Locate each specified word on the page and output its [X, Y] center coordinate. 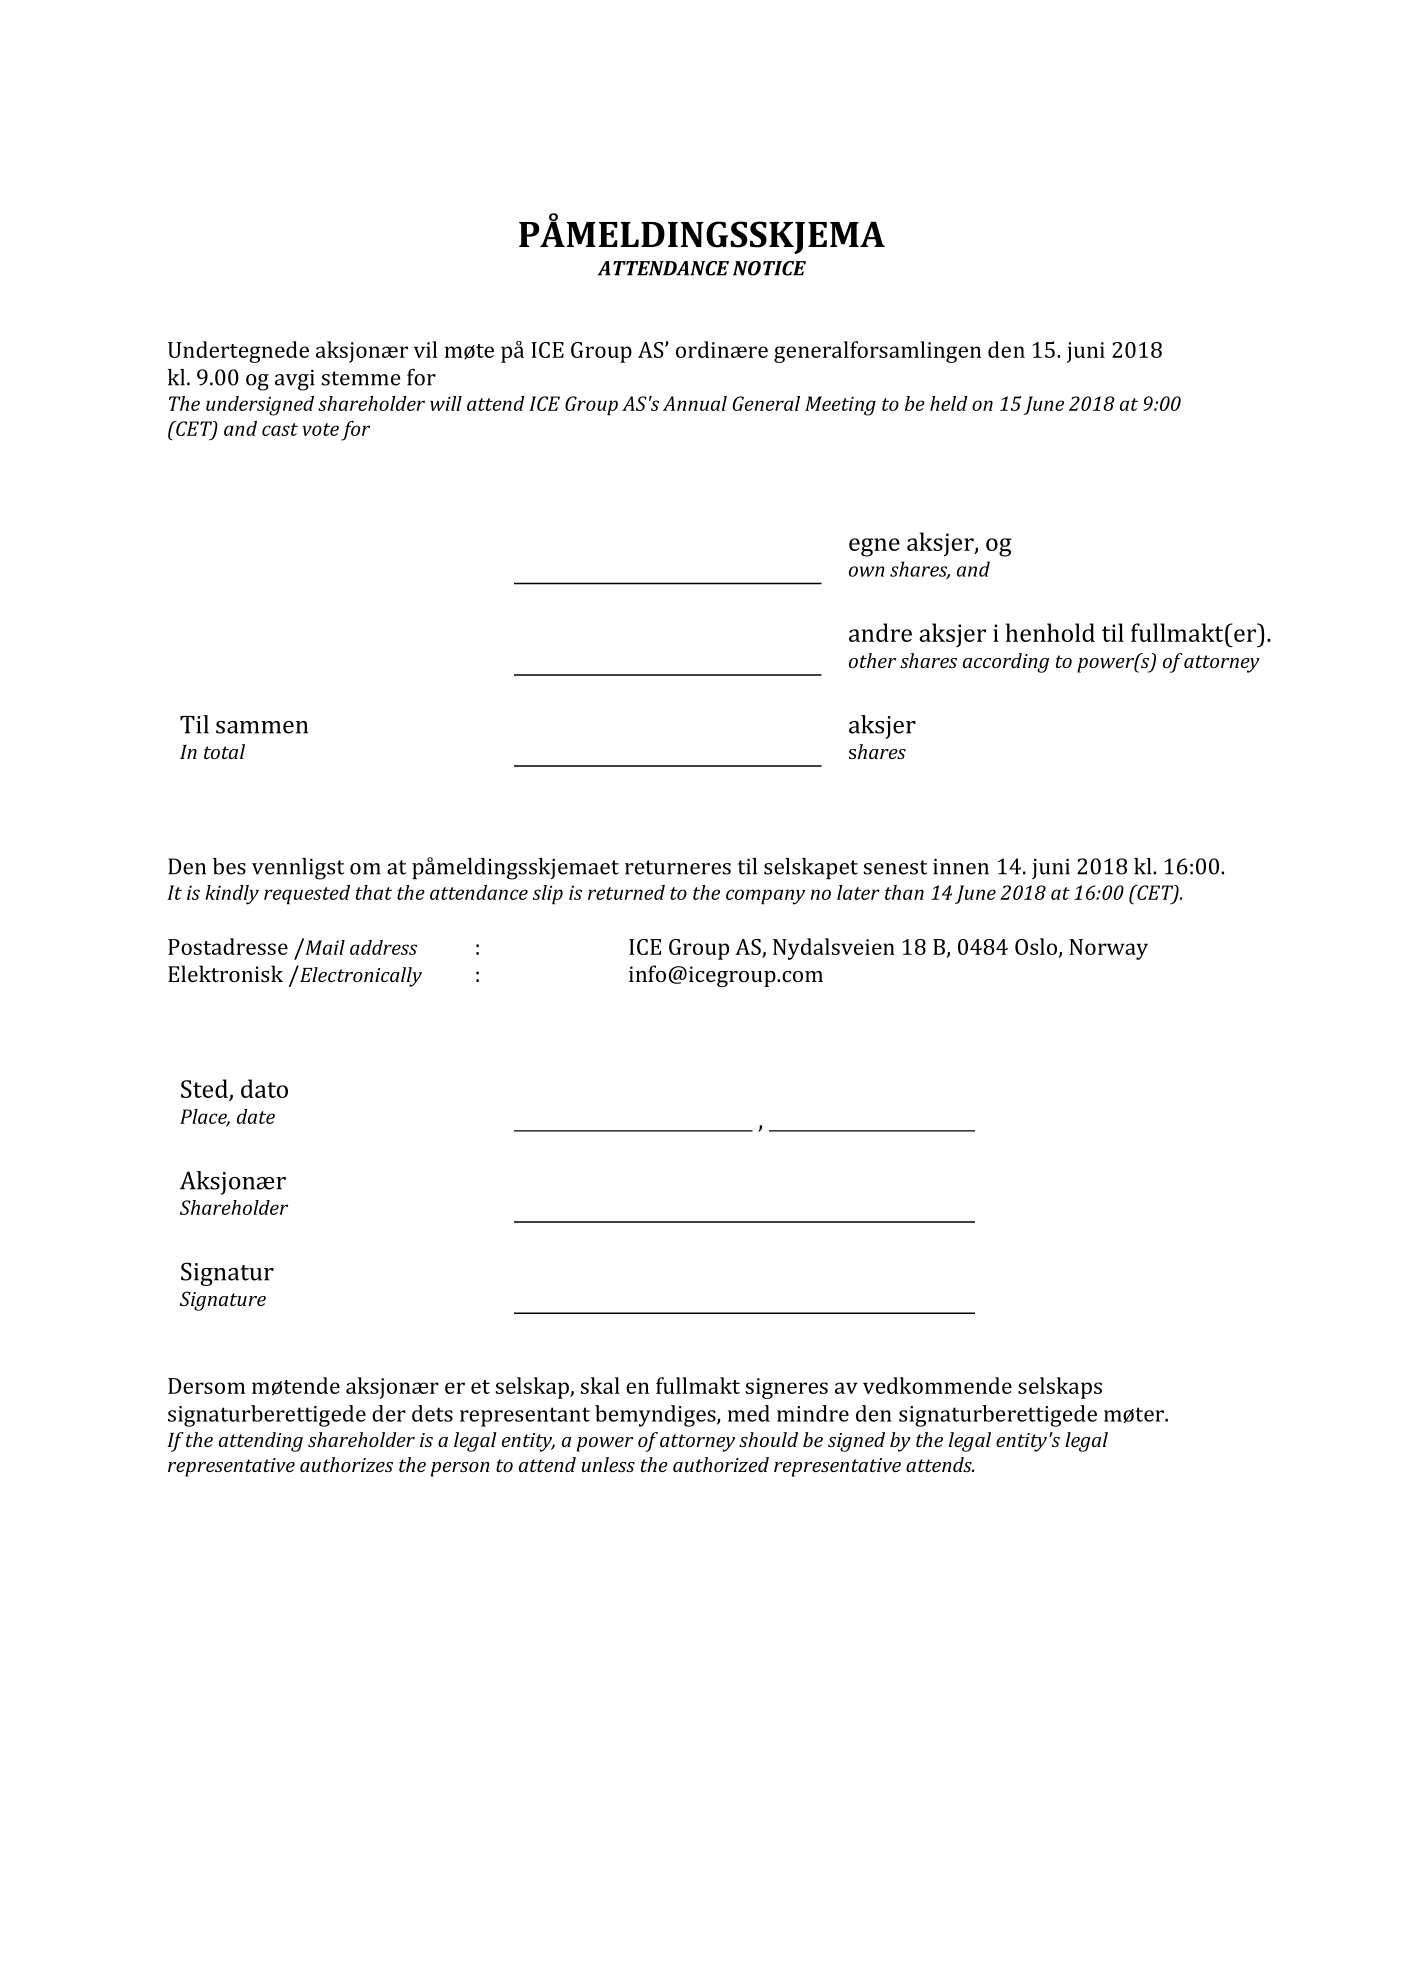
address [383, 947]
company [765, 897]
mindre [813, 1413]
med [749, 1413]
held [949, 403]
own [867, 571]
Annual [695, 403]
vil [425, 349]
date [256, 1116]
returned [626, 892]
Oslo [1037, 947]
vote [321, 429]
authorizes [346, 1464]
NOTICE [769, 268]
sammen [262, 727]
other [872, 660]
